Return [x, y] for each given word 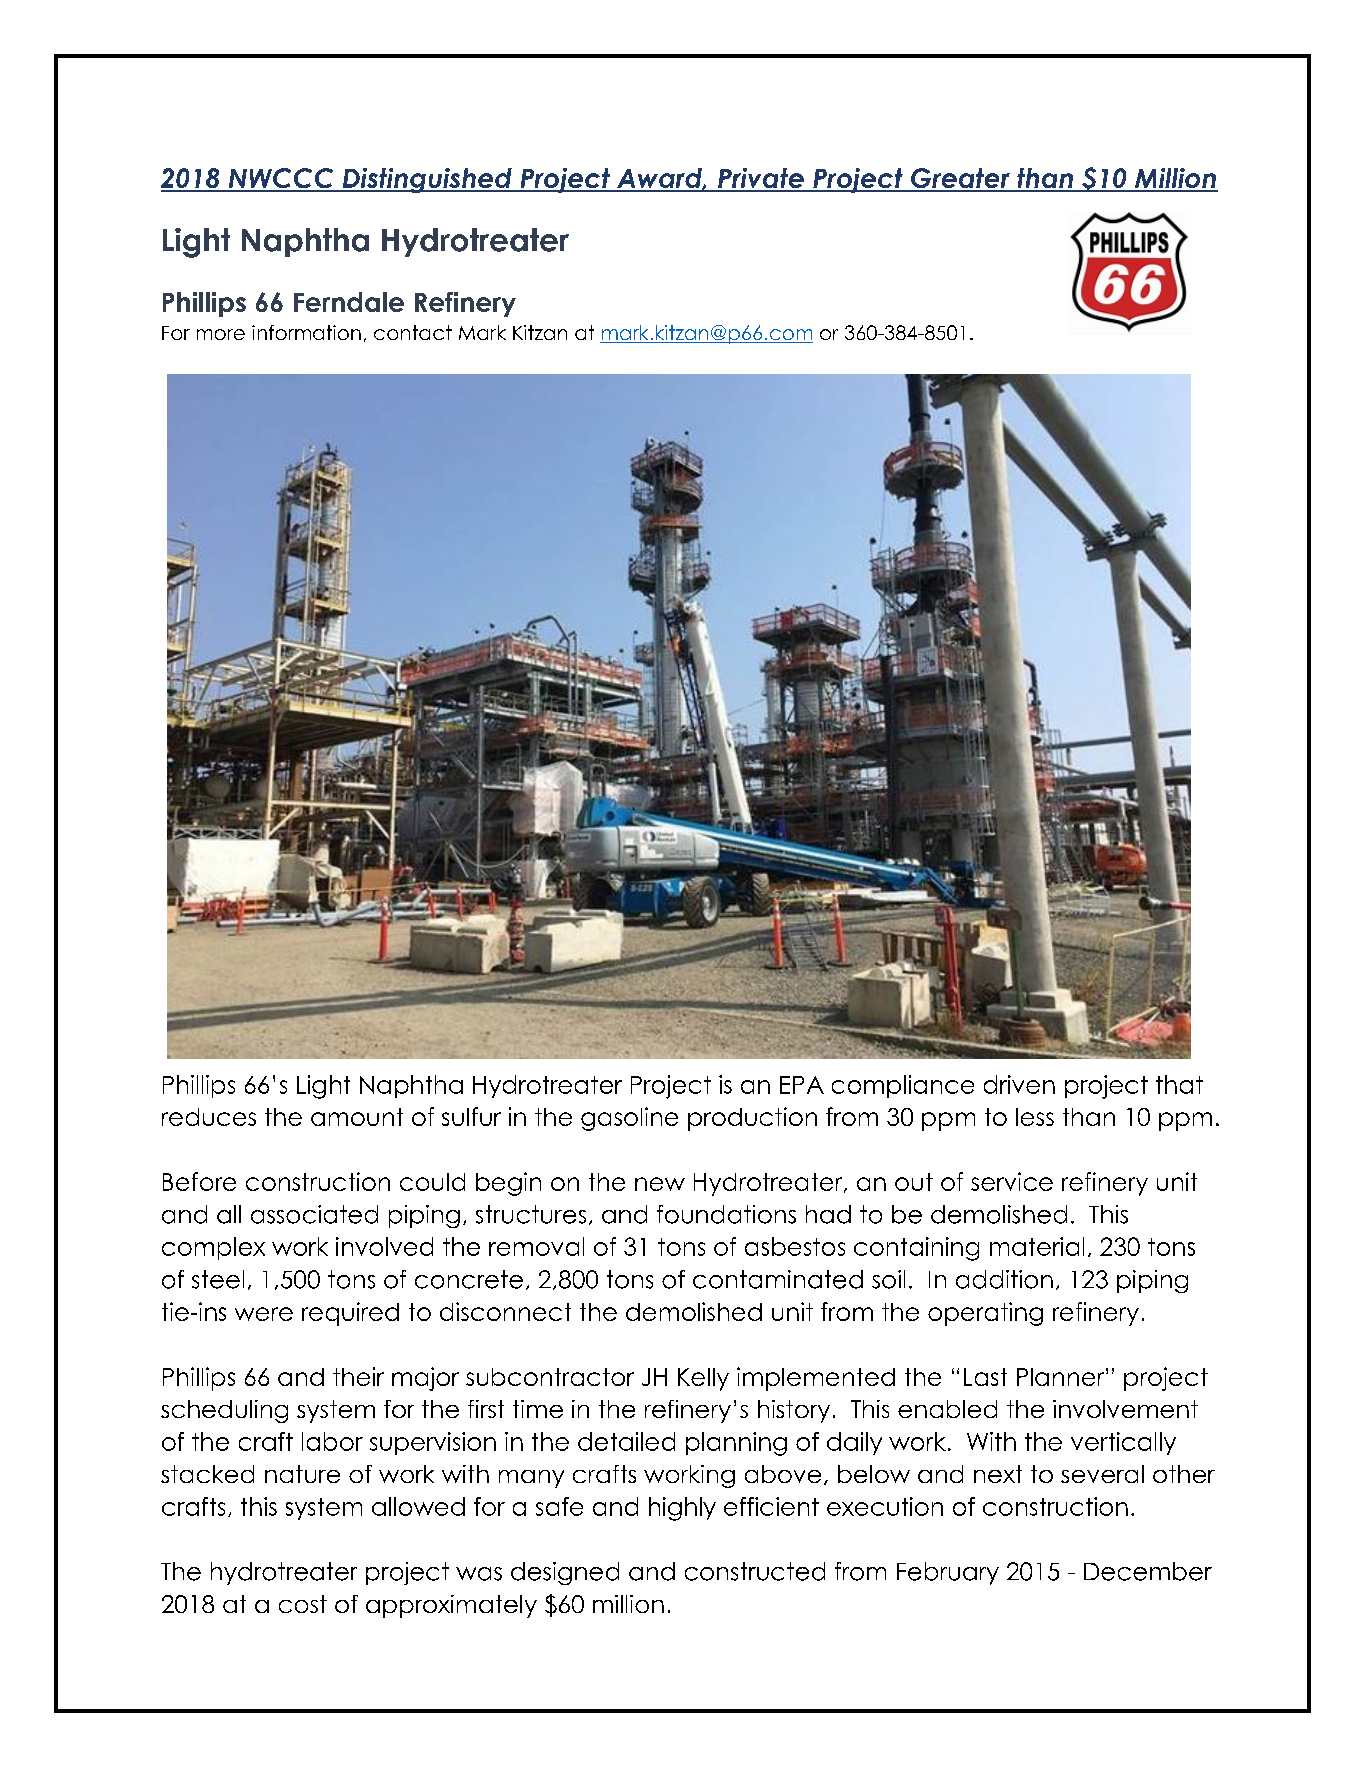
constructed [755, 1571]
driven [1019, 1084]
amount [357, 1117]
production [752, 1119]
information [306, 332]
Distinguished [427, 180]
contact [413, 332]
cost [303, 1604]
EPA [802, 1085]
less [1035, 1117]
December [1148, 1571]
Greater [960, 179]
